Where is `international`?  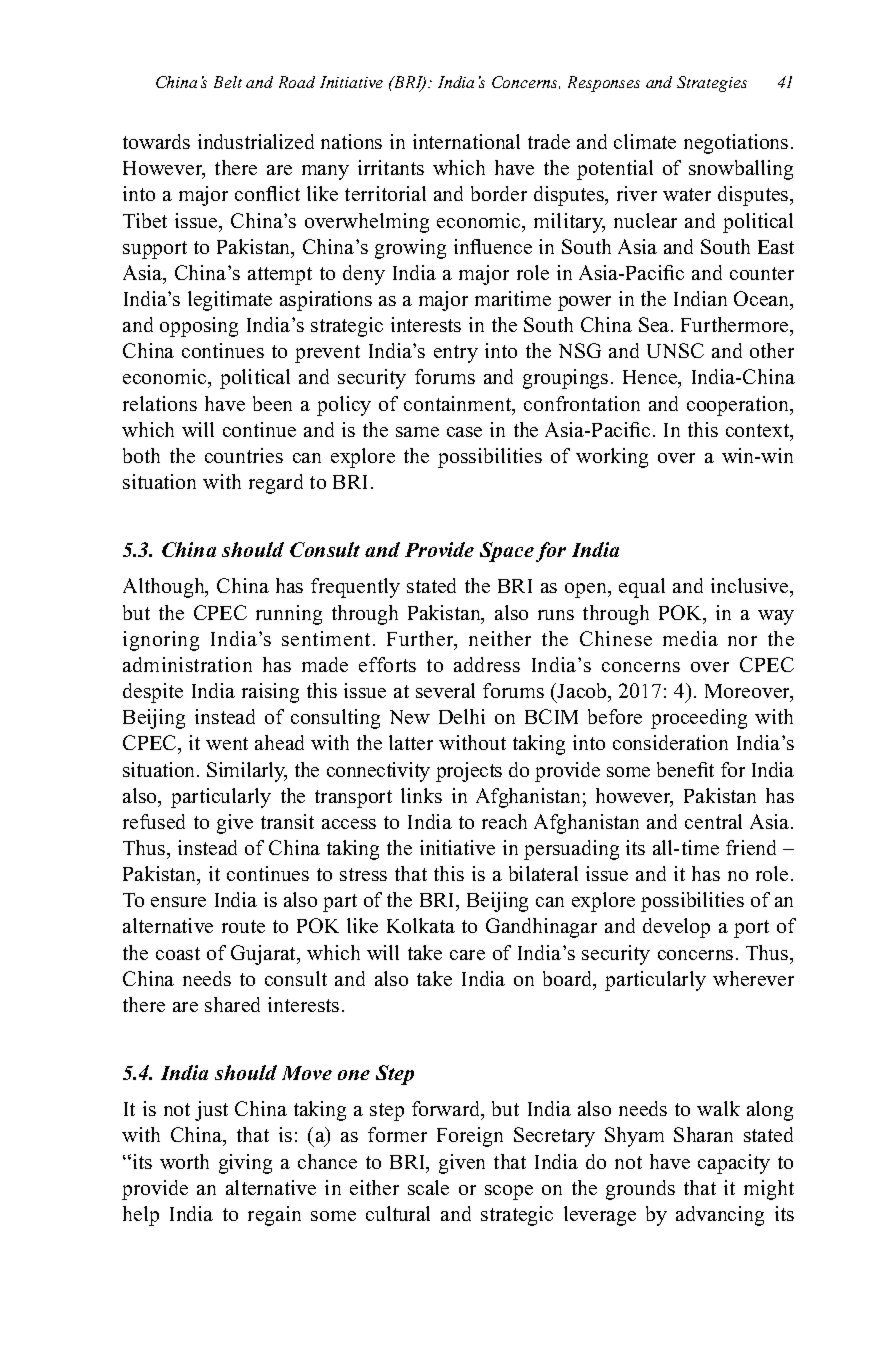
international is located at coordinates (466, 141).
